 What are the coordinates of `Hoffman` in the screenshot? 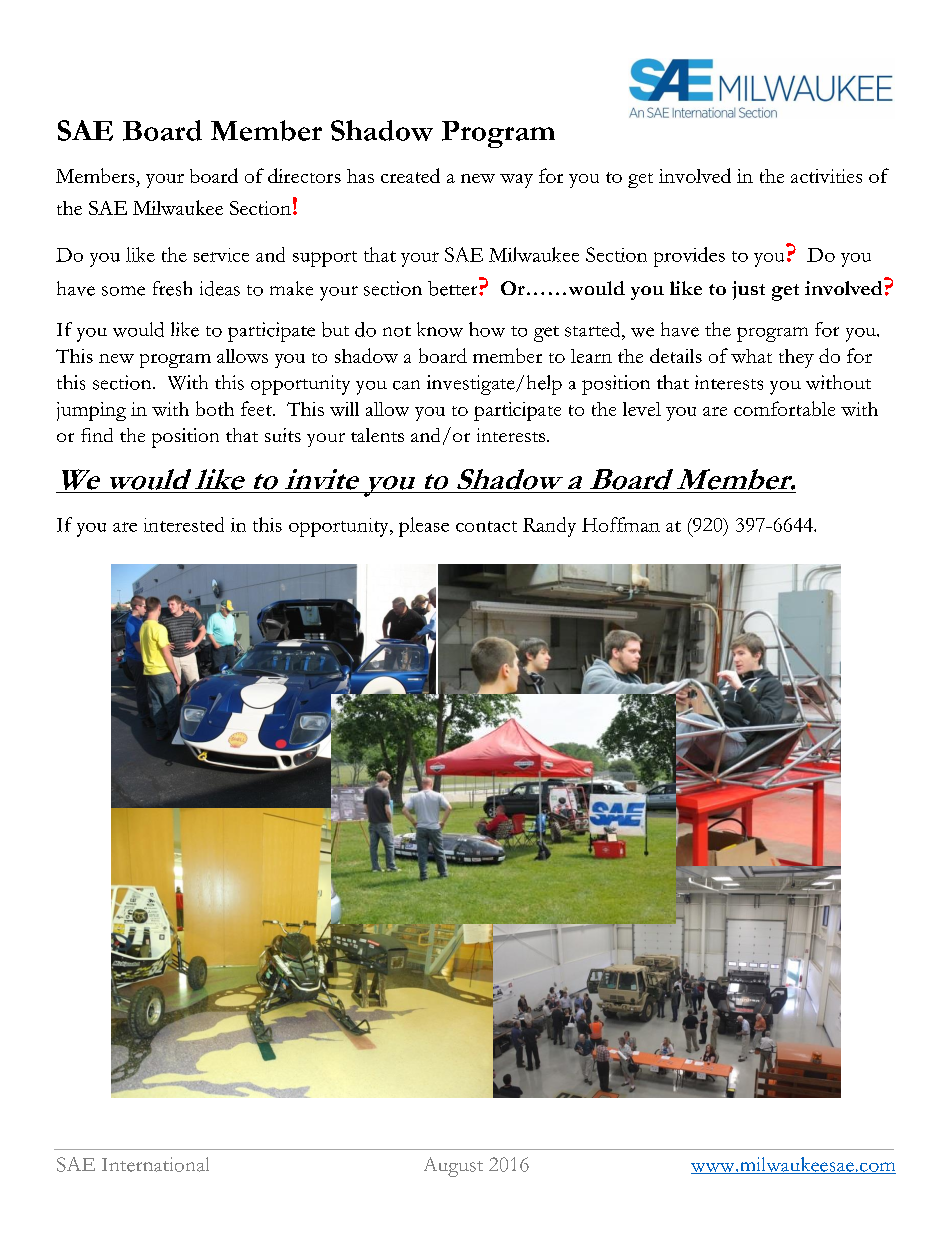 It's located at (621, 524).
